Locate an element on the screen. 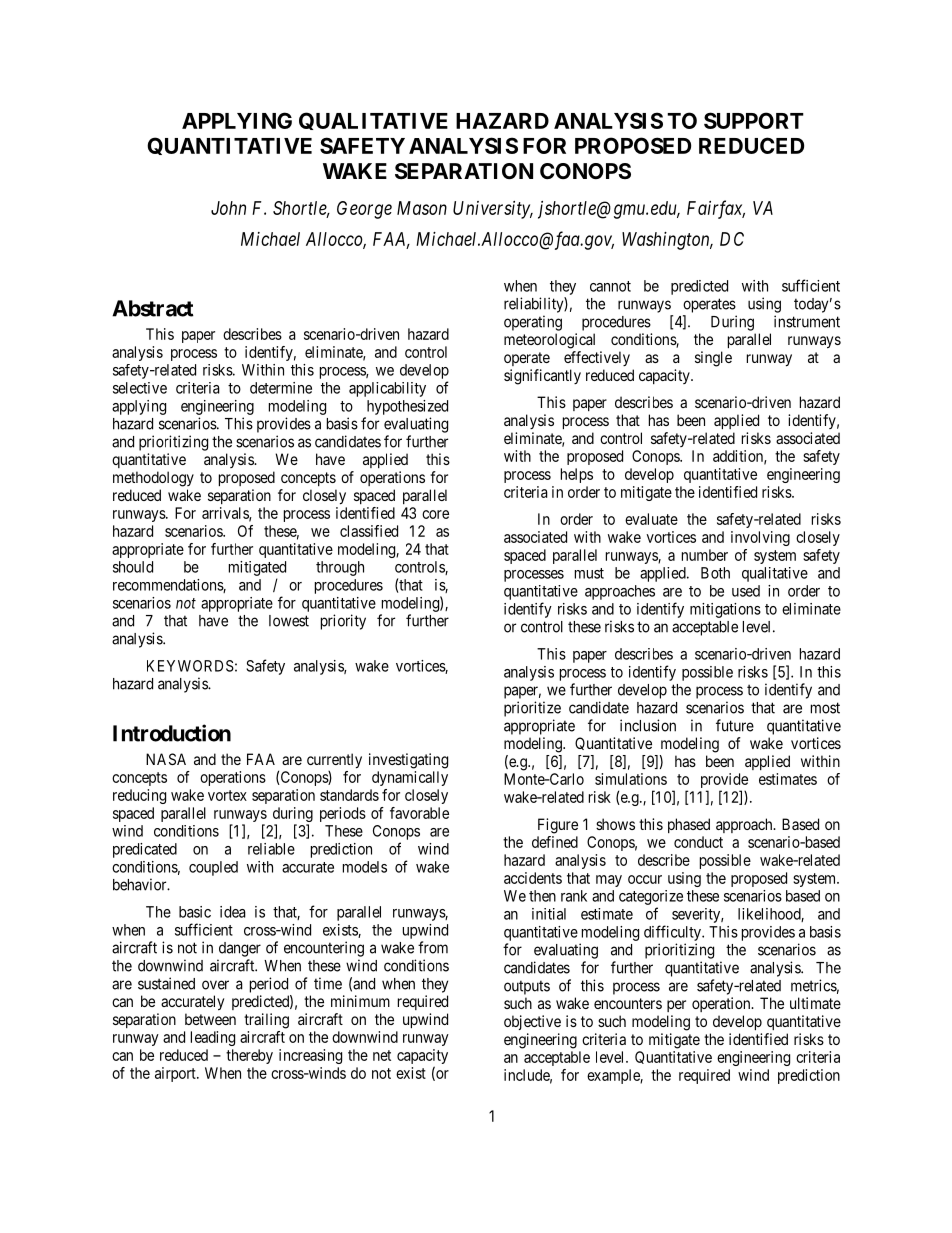 Image resolution: width=952 pixels, height=1233 pixels. John is located at coordinates (228, 208).
